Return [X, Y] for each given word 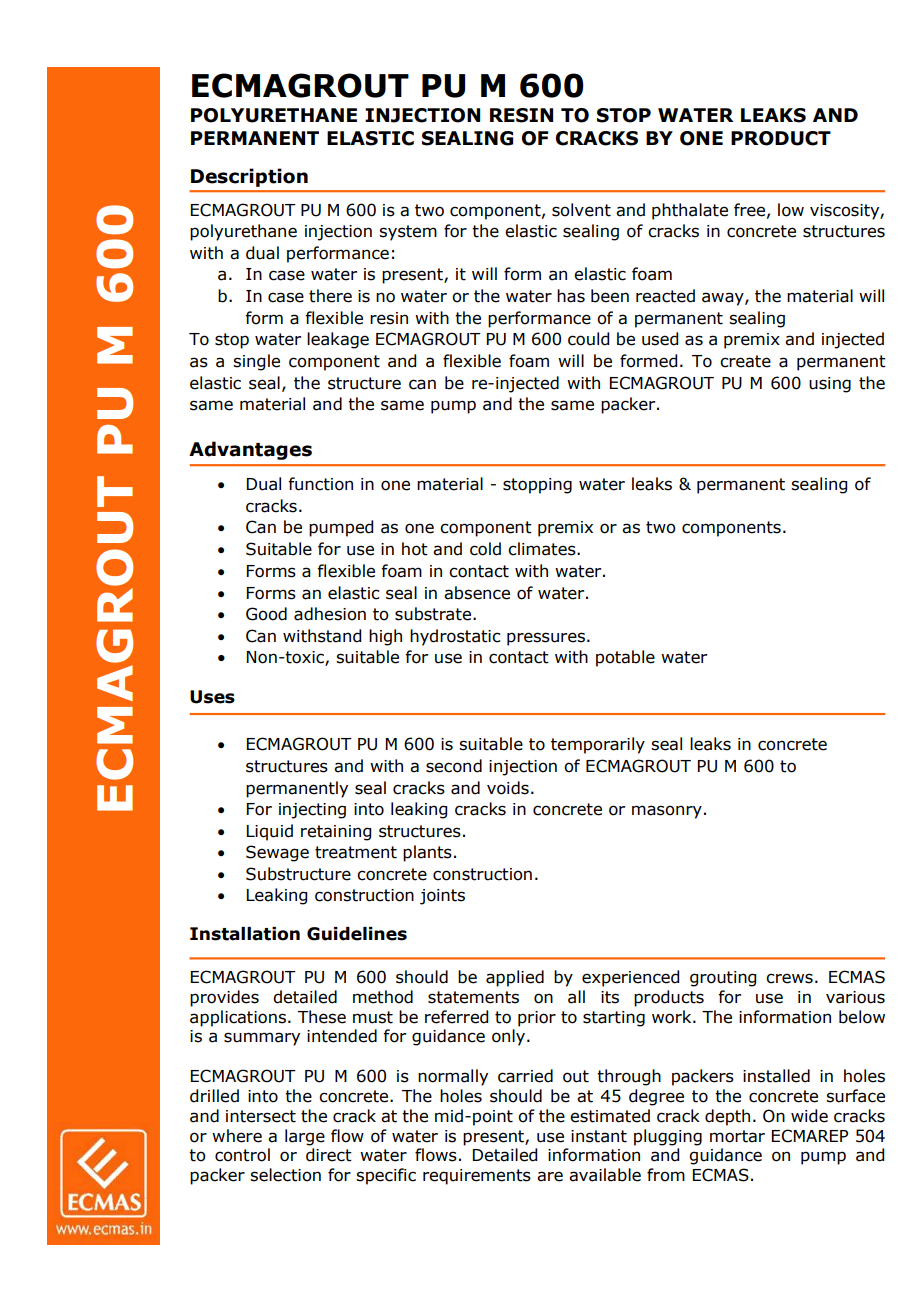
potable [625, 658]
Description [249, 177]
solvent [581, 210]
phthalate [690, 211]
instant [599, 1136]
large [305, 1137]
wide [809, 1116]
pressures [546, 639]
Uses [212, 697]
